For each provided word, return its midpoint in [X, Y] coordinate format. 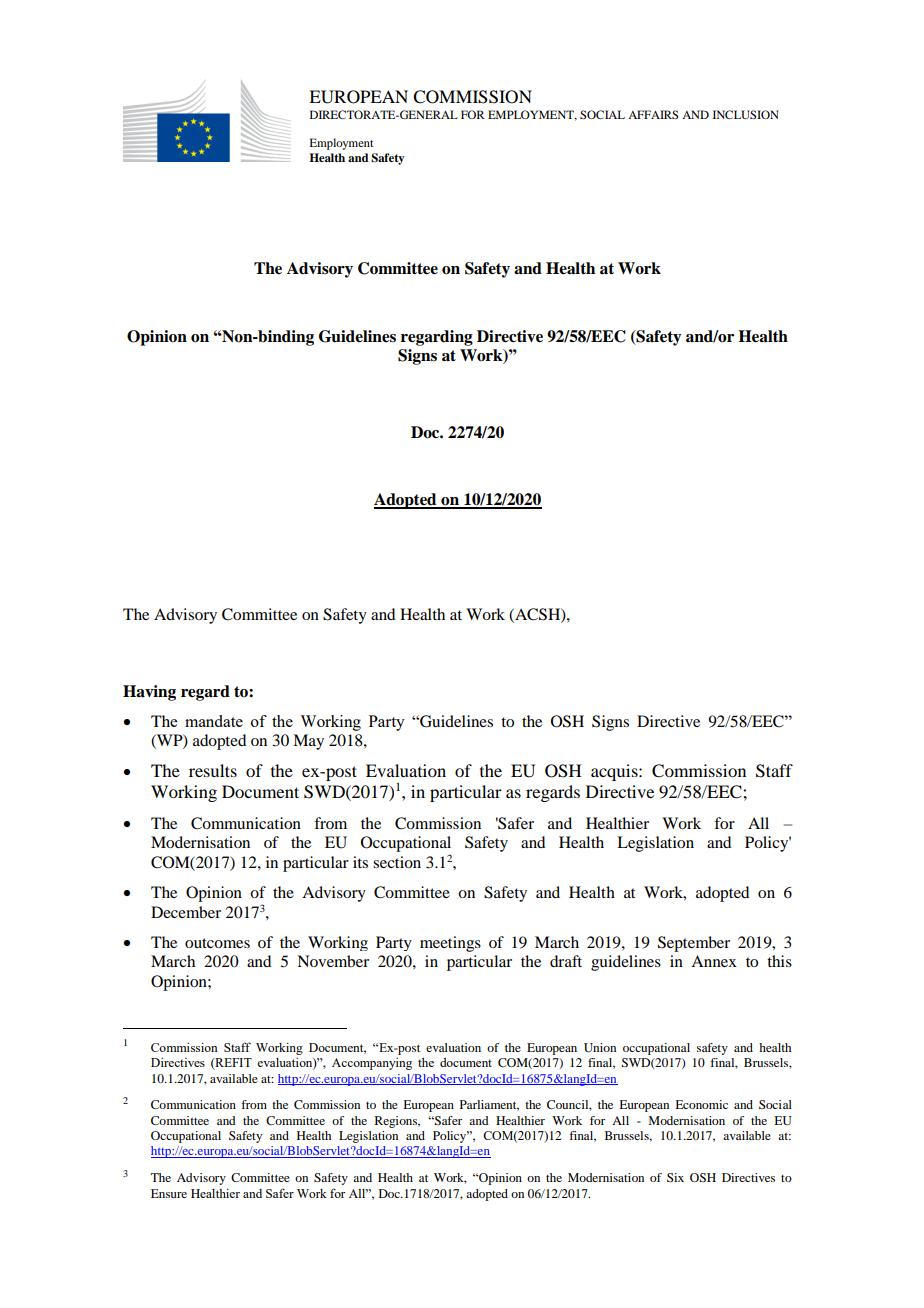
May [308, 742]
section [397, 862]
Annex [714, 961]
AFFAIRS [653, 114]
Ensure [169, 1193]
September [694, 944]
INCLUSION [746, 114]
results [213, 770]
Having [149, 693]
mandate [214, 721]
